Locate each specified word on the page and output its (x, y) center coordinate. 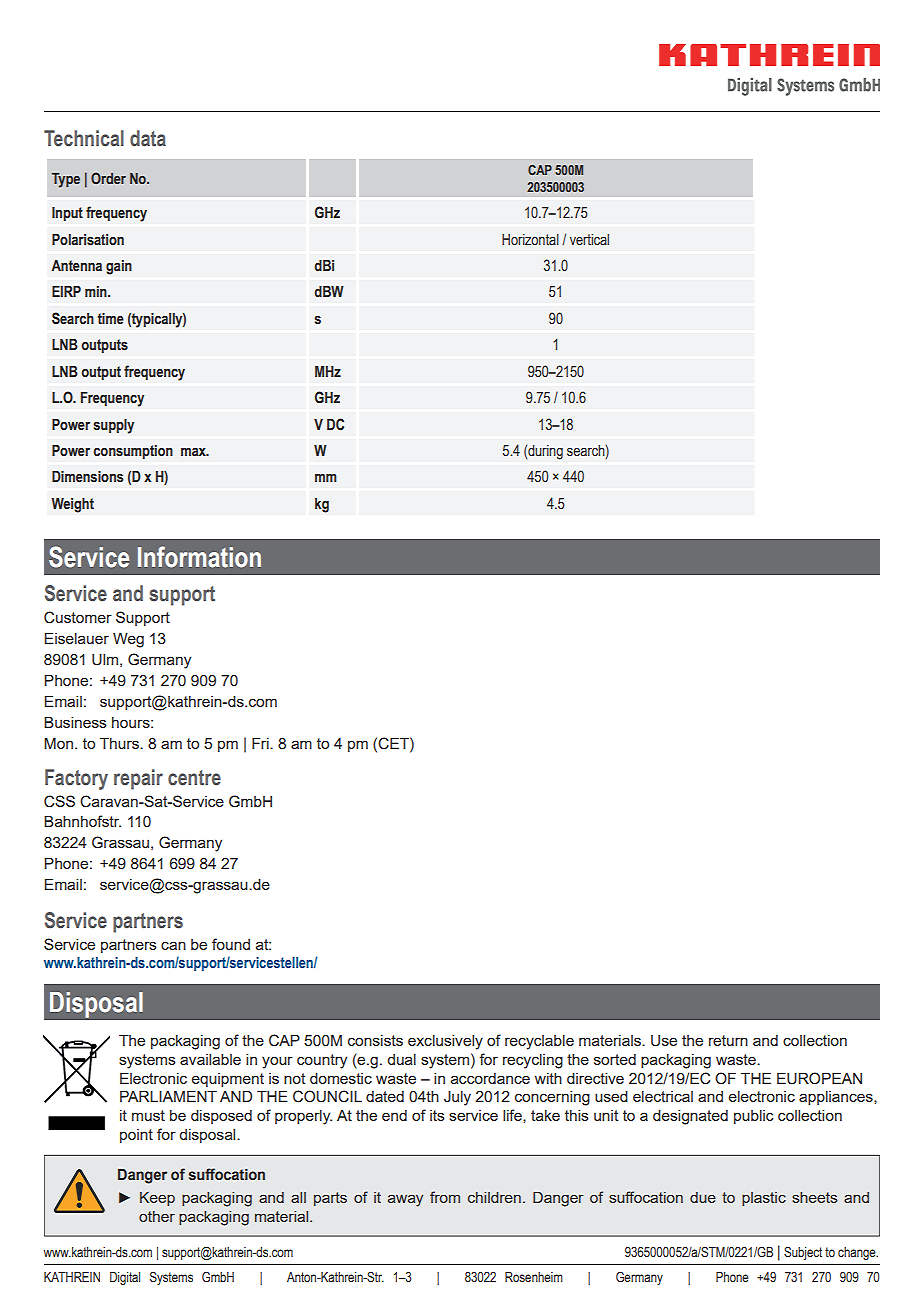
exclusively (445, 1042)
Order (108, 178)
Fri (261, 743)
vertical (589, 240)
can (173, 945)
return (728, 1040)
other (157, 1216)
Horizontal (530, 240)
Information (199, 557)
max (194, 451)
